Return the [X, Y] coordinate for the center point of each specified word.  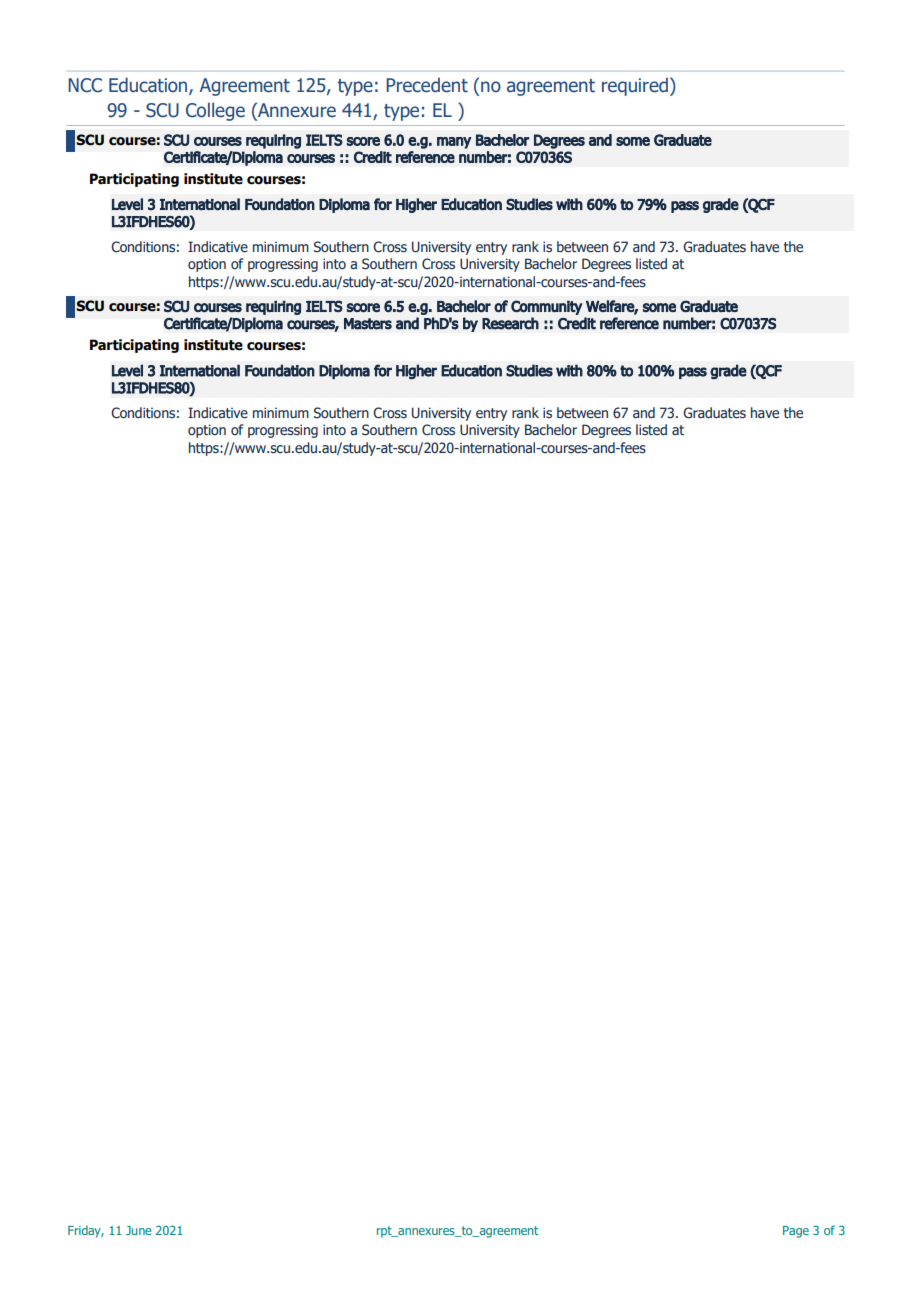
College [215, 111]
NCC [85, 85]
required [635, 86]
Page [796, 1232]
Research [510, 323]
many [454, 143]
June [139, 1230]
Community [547, 307]
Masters [368, 324]
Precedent [427, 85]
